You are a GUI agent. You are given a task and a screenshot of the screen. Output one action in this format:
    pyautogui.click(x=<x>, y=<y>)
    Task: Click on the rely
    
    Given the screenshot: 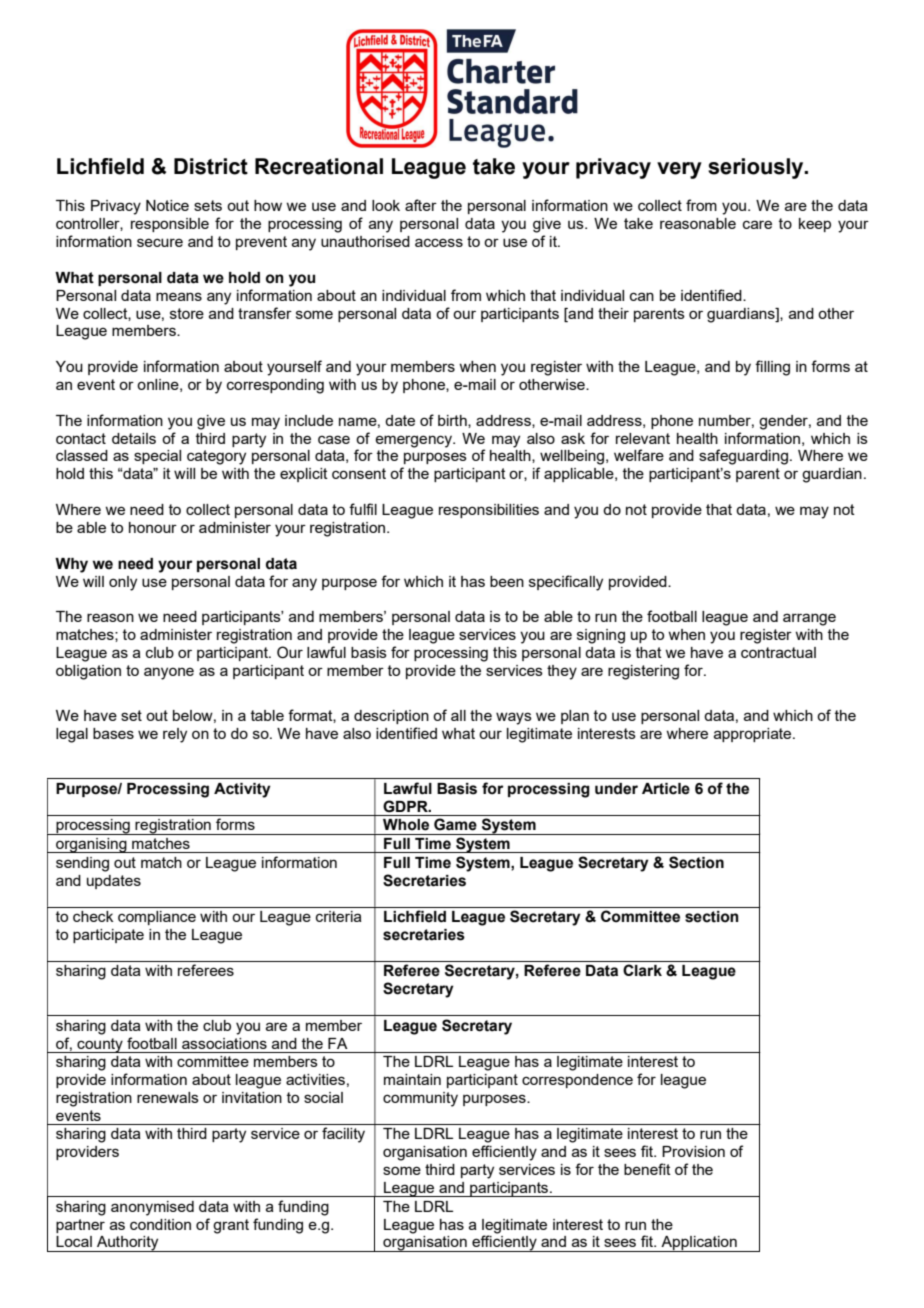 What is the action you would take?
    pyautogui.click(x=175, y=735)
